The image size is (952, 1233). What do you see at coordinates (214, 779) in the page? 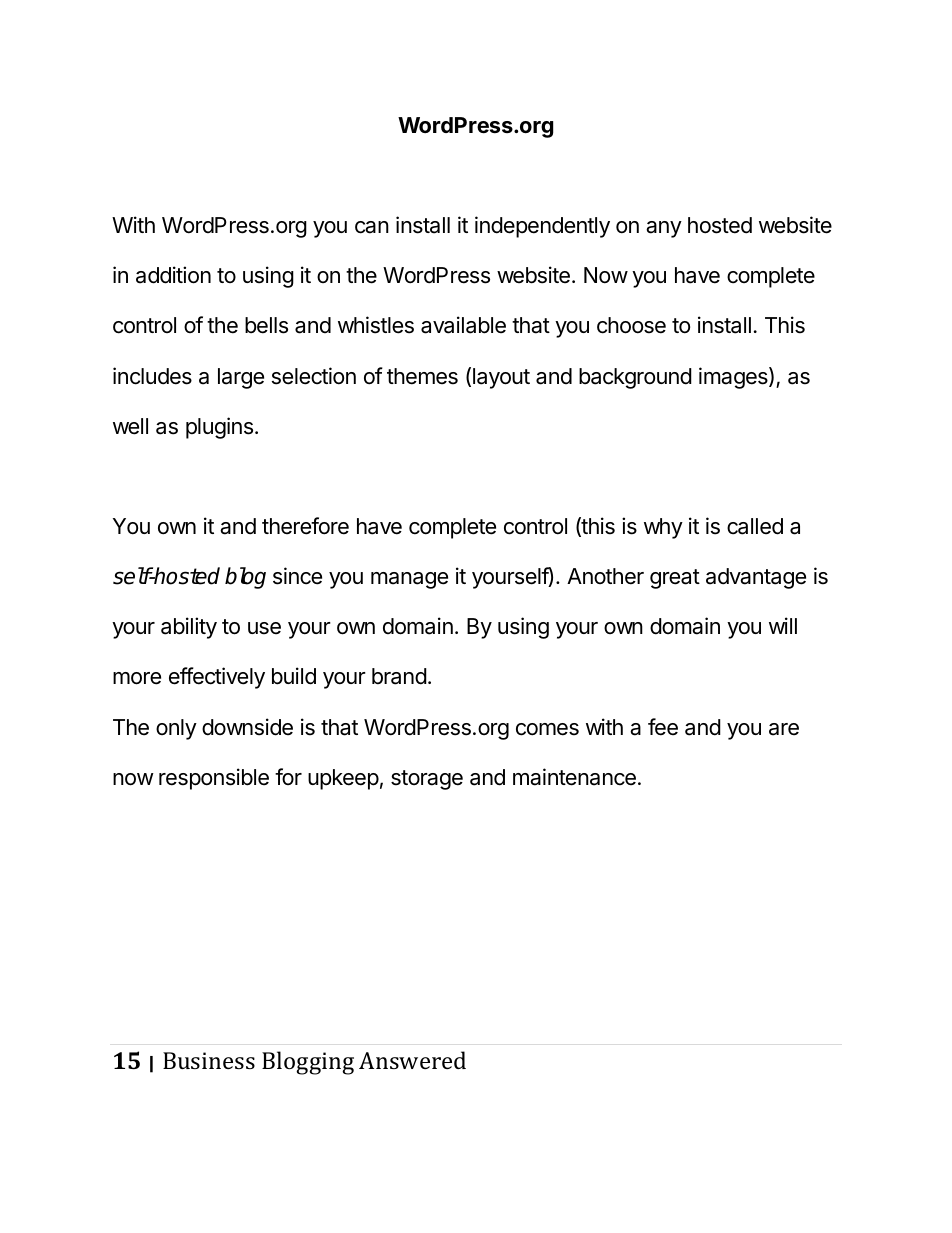
I see `responsible` at bounding box center [214, 779].
